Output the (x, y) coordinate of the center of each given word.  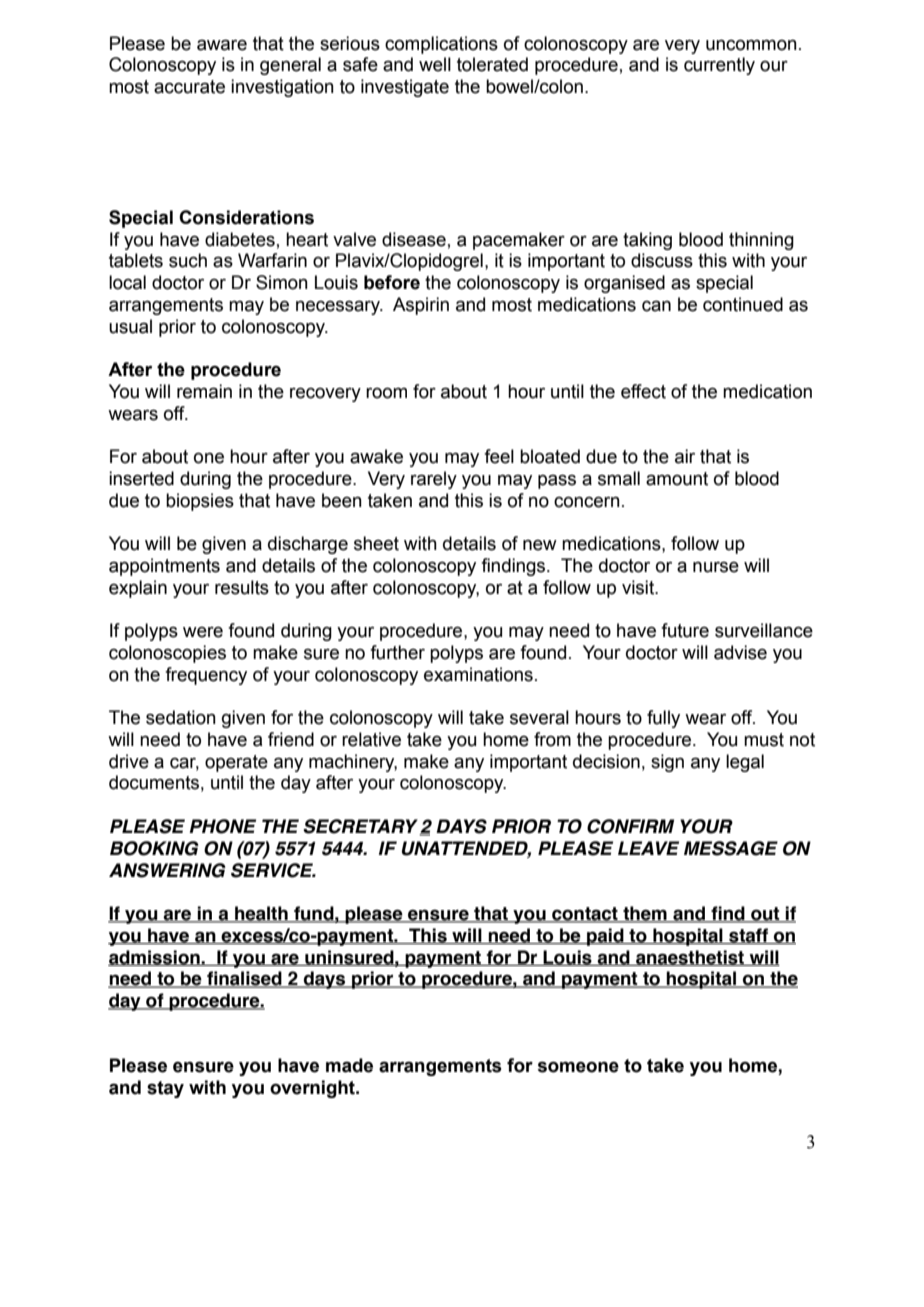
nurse (716, 567)
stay (165, 1089)
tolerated (492, 64)
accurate (189, 87)
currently (719, 66)
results (242, 587)
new (540, 545)
